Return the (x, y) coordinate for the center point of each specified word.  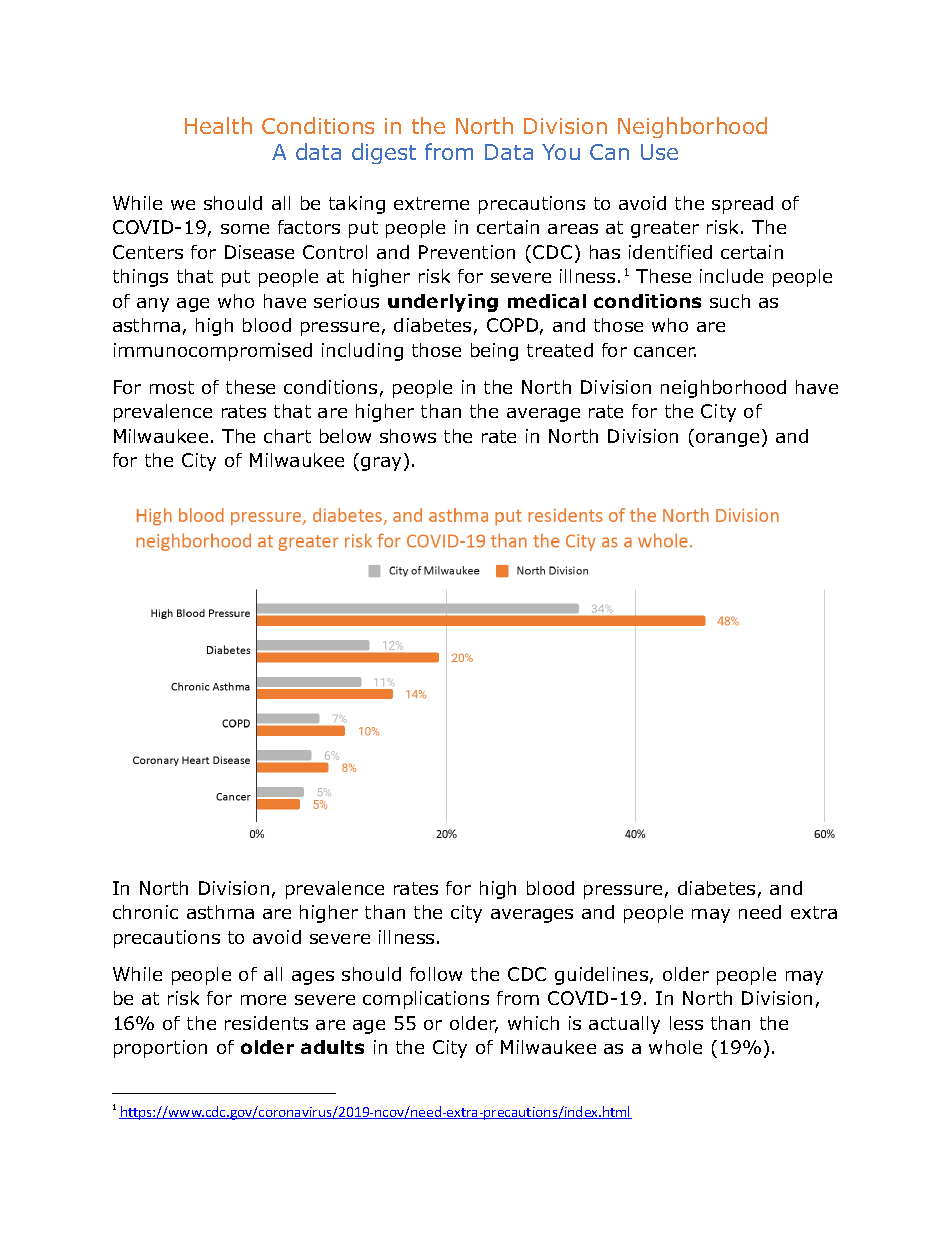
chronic (145, 912)
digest (384, 153)
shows (408, 436)
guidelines (601, 976)
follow (436, 974)
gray (381, 464)
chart (287, 436)
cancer (665, 352)
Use (659, 152)
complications (426, 1000)
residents (266, 1023)
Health (218, 125)
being (494, 352)
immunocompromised (213, 352)
